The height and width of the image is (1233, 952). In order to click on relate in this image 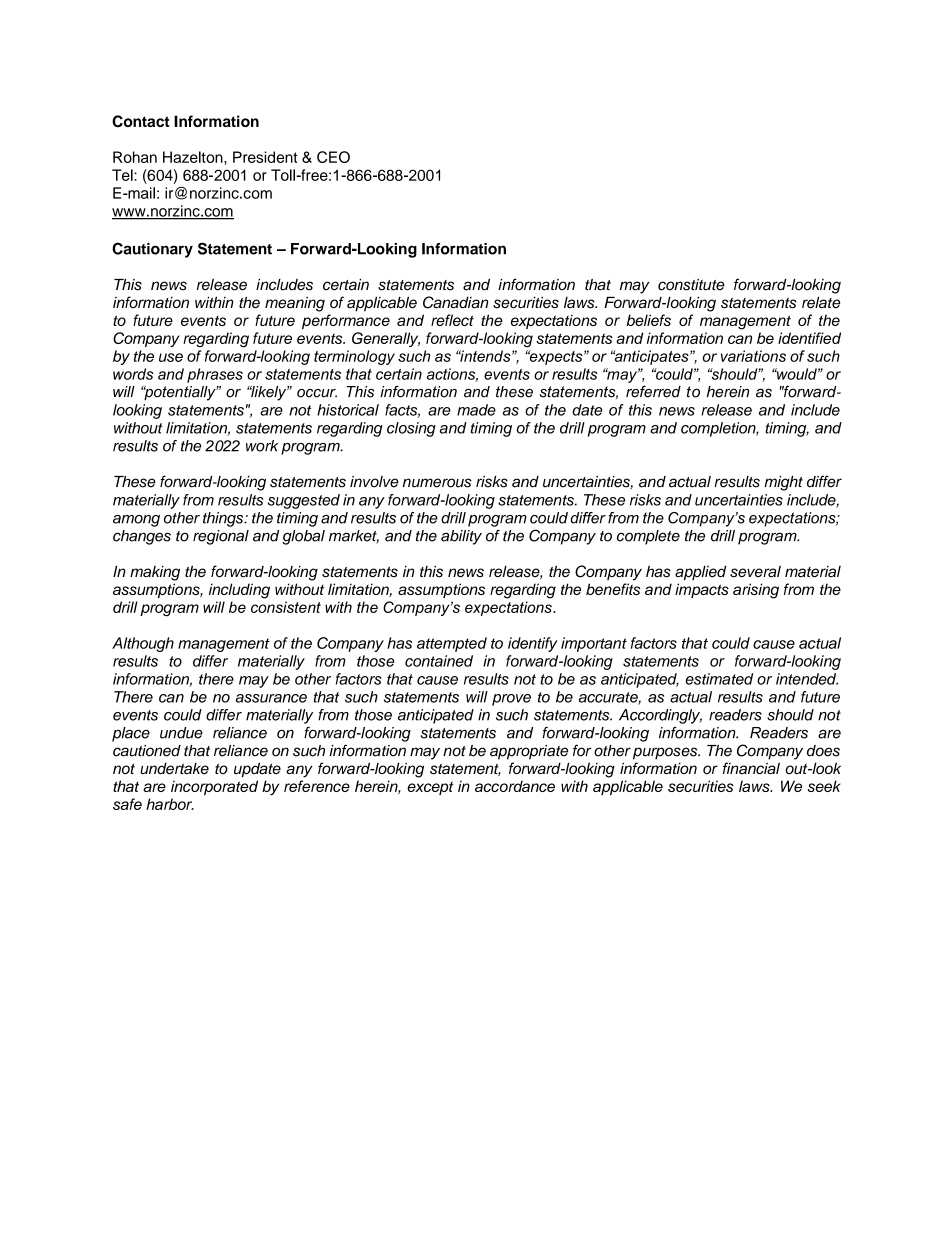, I will do `click(821, 302)`.
